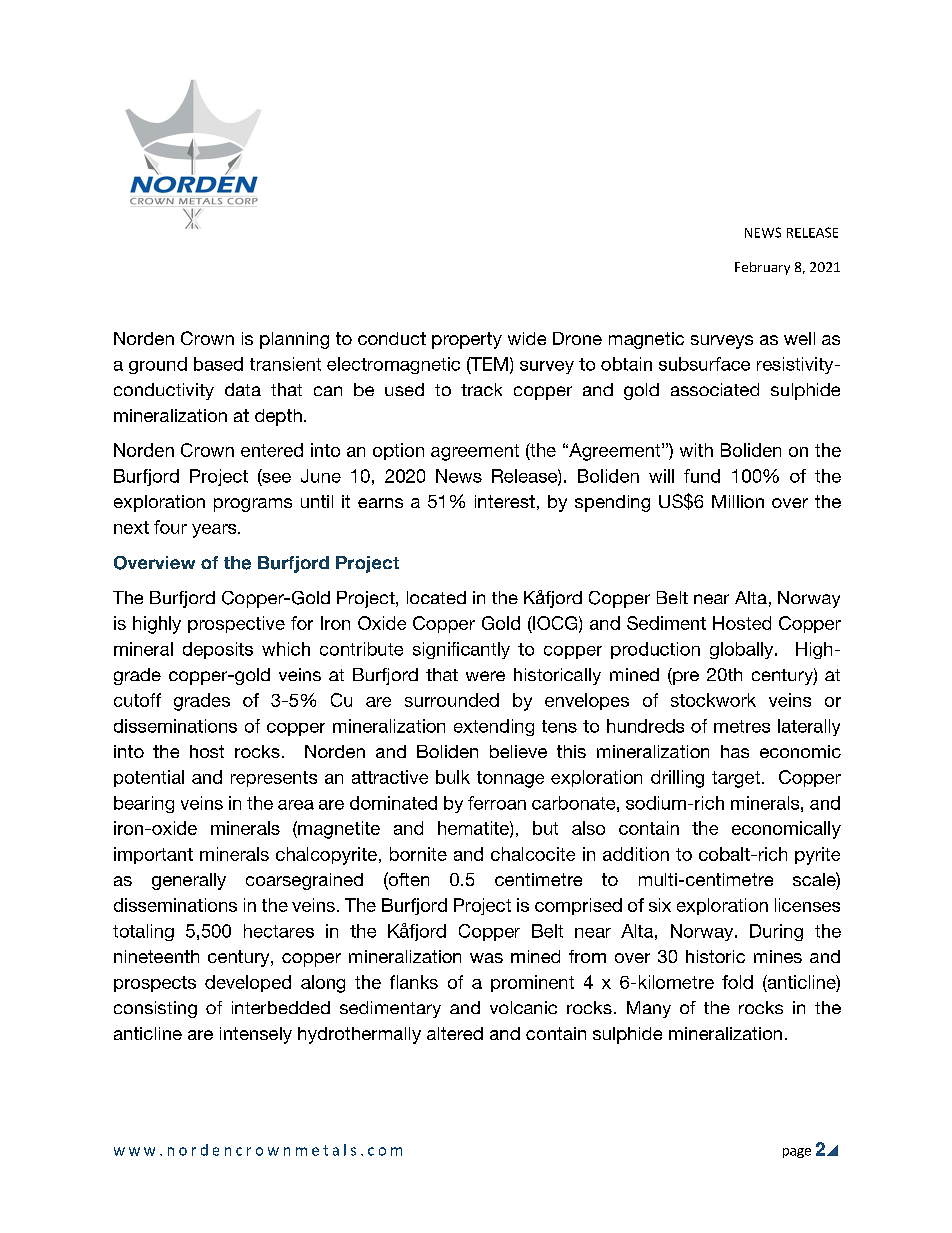 Image resolution: width=952 pixels, height=1233 pixels. I want to click on fold, so click(737, 982).
